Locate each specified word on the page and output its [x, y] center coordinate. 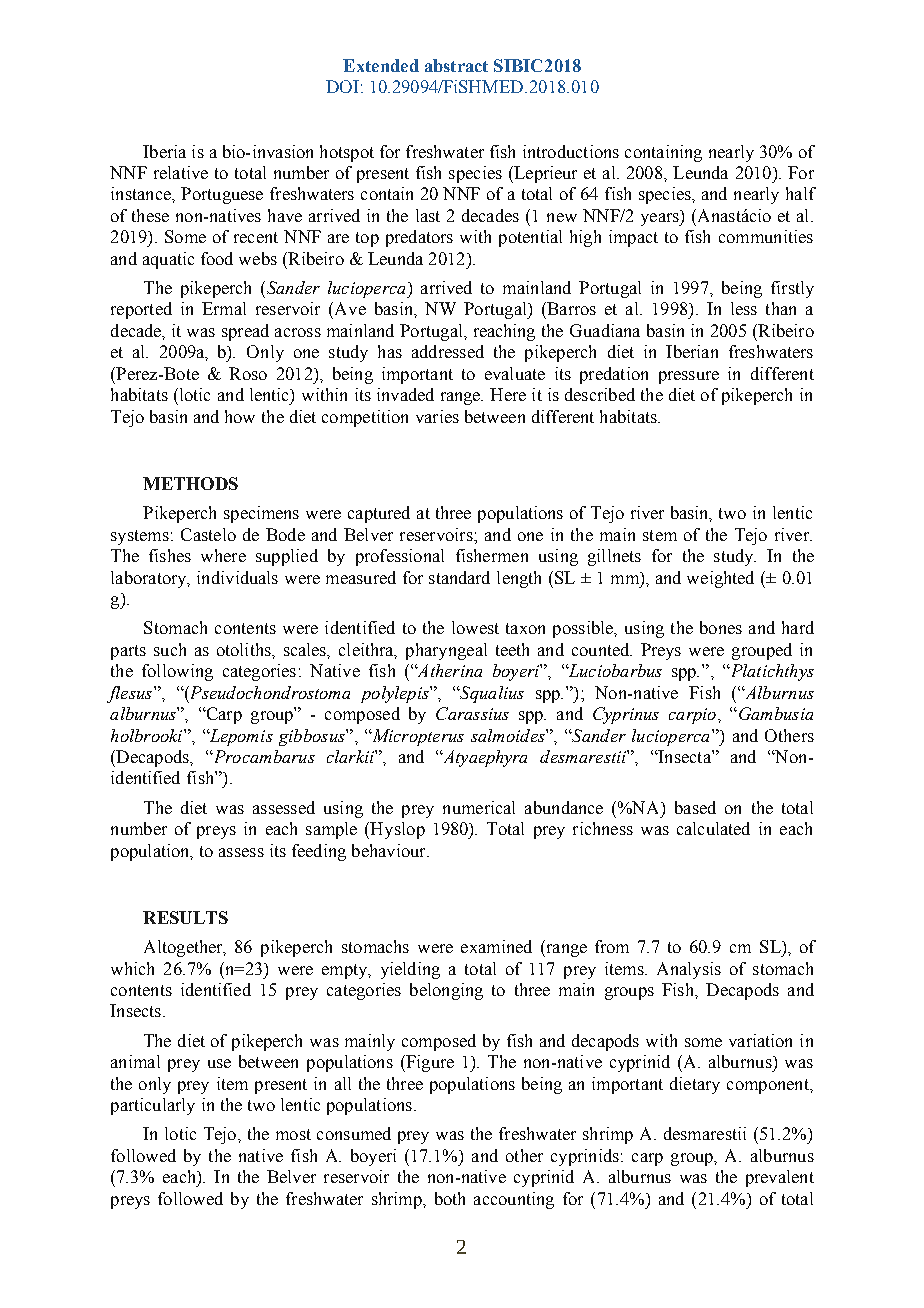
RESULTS [185, 917]
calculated [713, 828]
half [801, 193]
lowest [475, 627]
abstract [456, 65]
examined [496, 946]
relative [181, 172]
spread [245, 332]
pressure [689, 377]
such [170, 649]
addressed [448, 351]
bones [721, 627]
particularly [153, 1106]
